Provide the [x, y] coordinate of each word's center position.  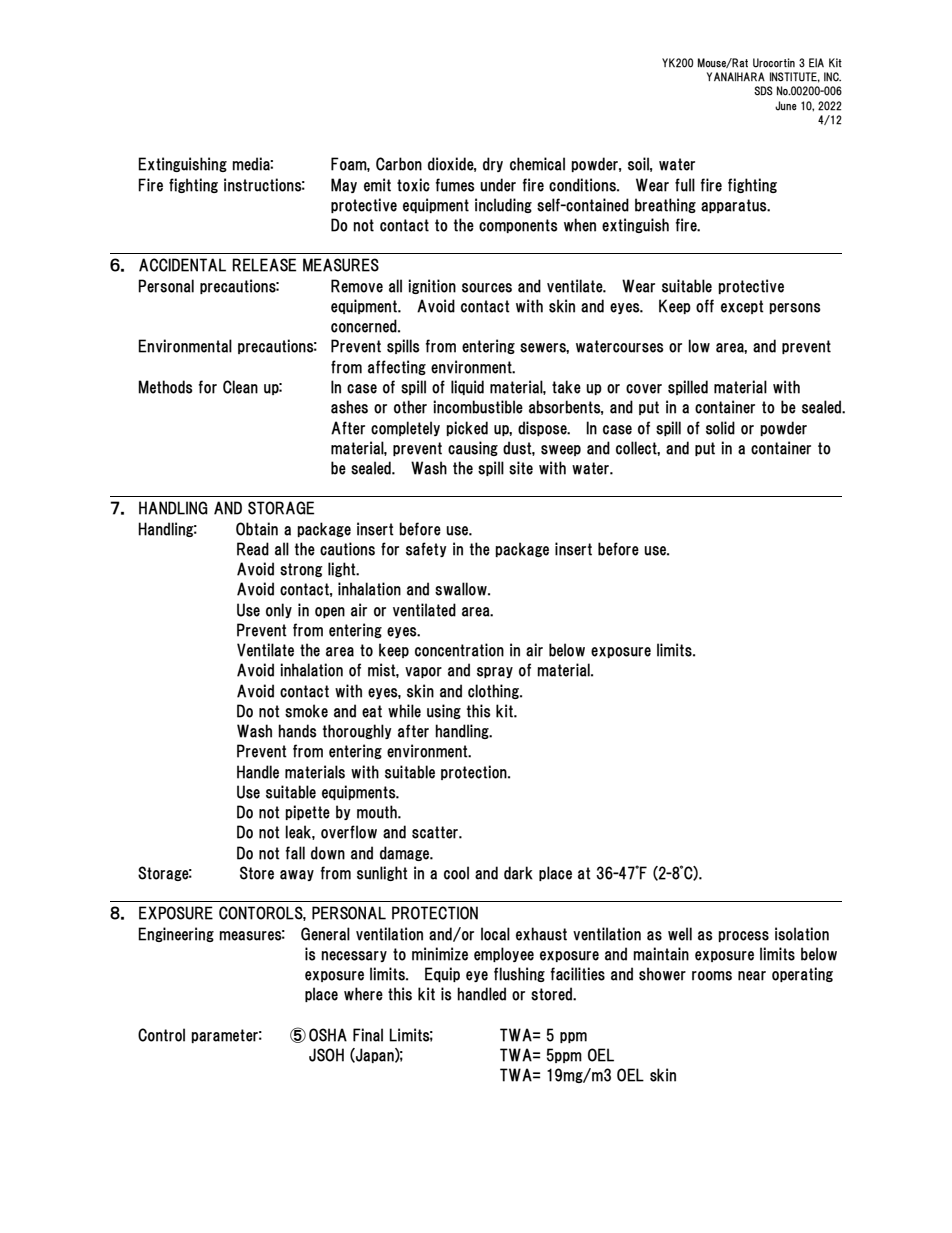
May [344, 185]
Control [161, 1035]
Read [253, 549]
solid [720, 428]
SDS [763, 91]
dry [493, 164]
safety [426, 549]
